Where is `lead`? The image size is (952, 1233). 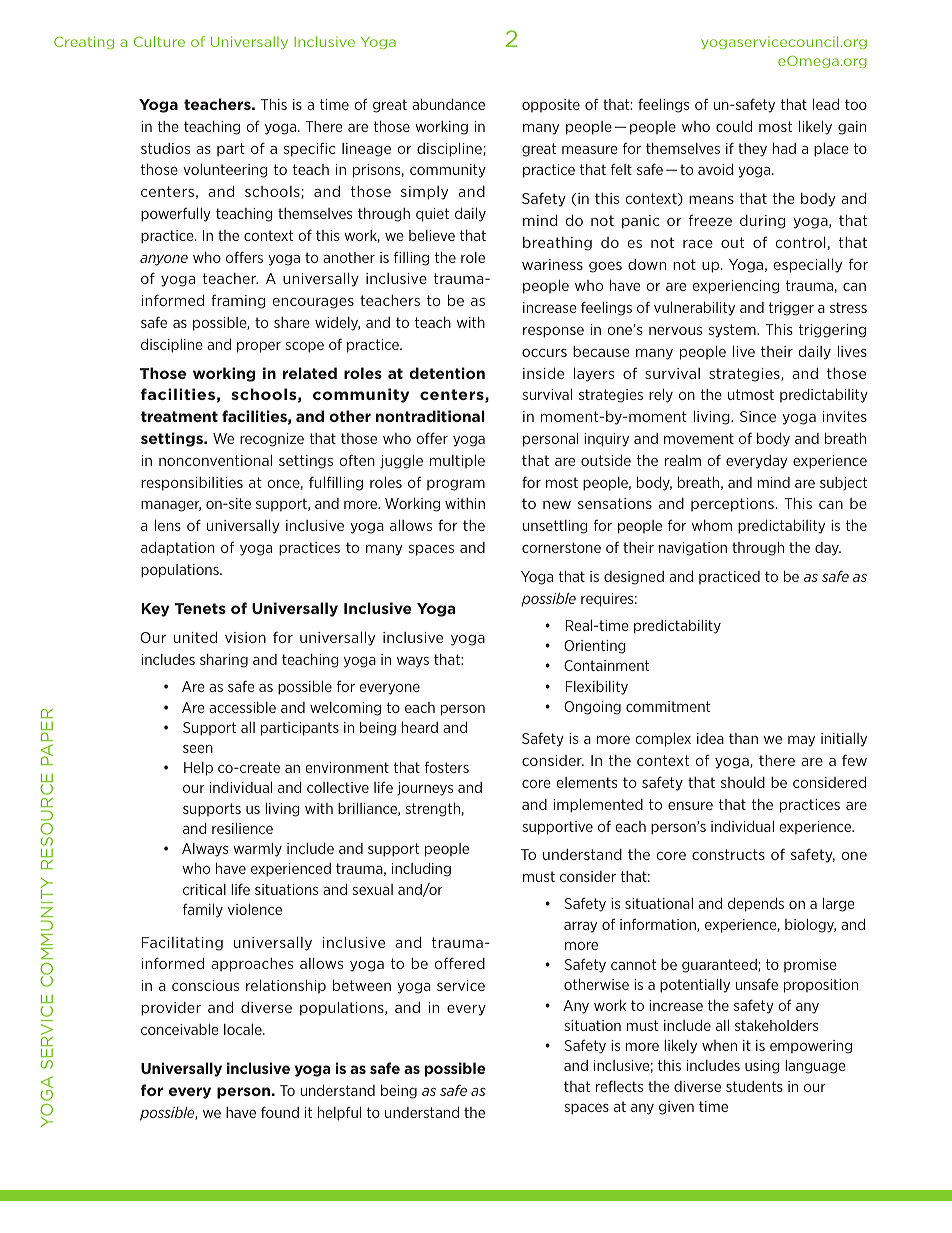
lead is located at coordinates (826, 104).
